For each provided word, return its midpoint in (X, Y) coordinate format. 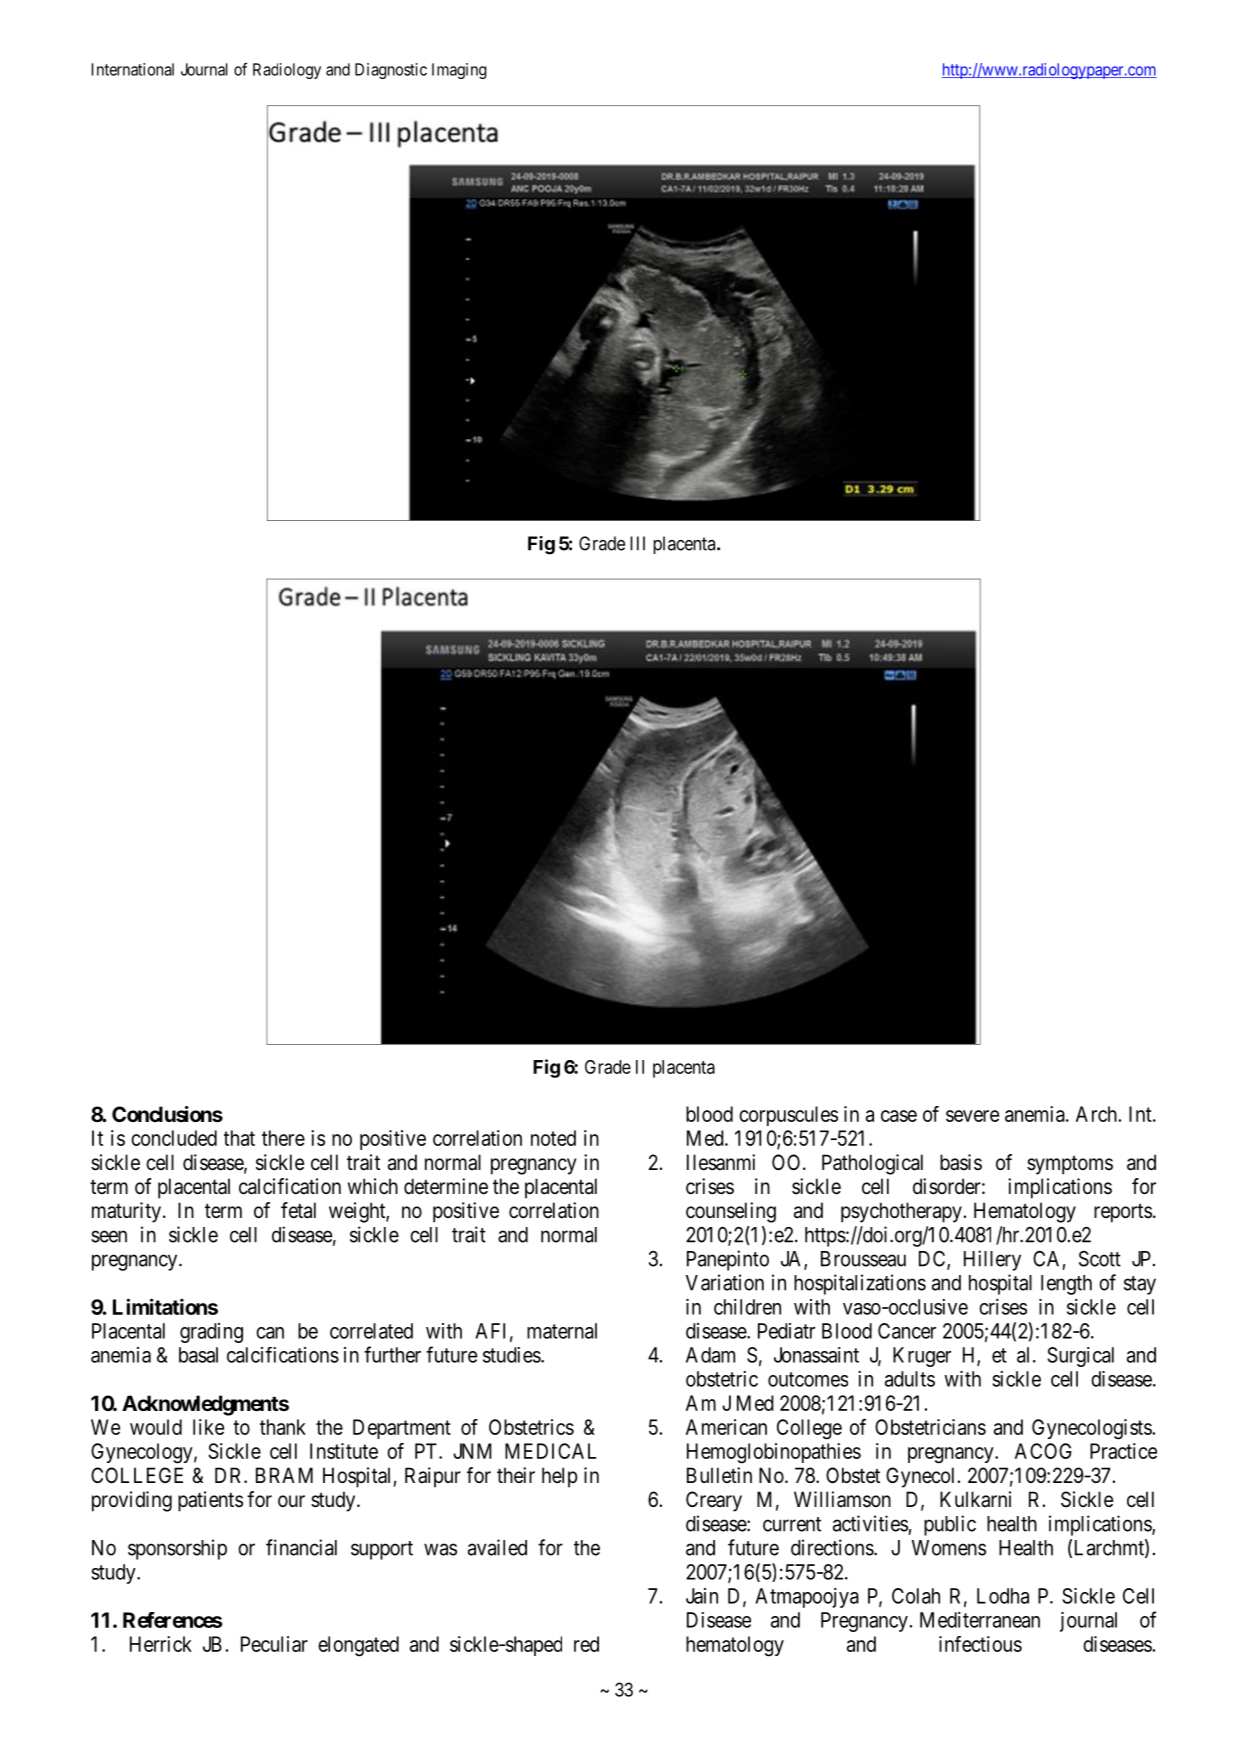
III (637, 543)
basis (961, 1162)
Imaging (459, 71)
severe (972, 1116)
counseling (731, 1212)
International (132, 69)
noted (553, 1138)
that (239, 1138)
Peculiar (274, 1644)
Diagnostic (391, 71)
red (586, 1644)
